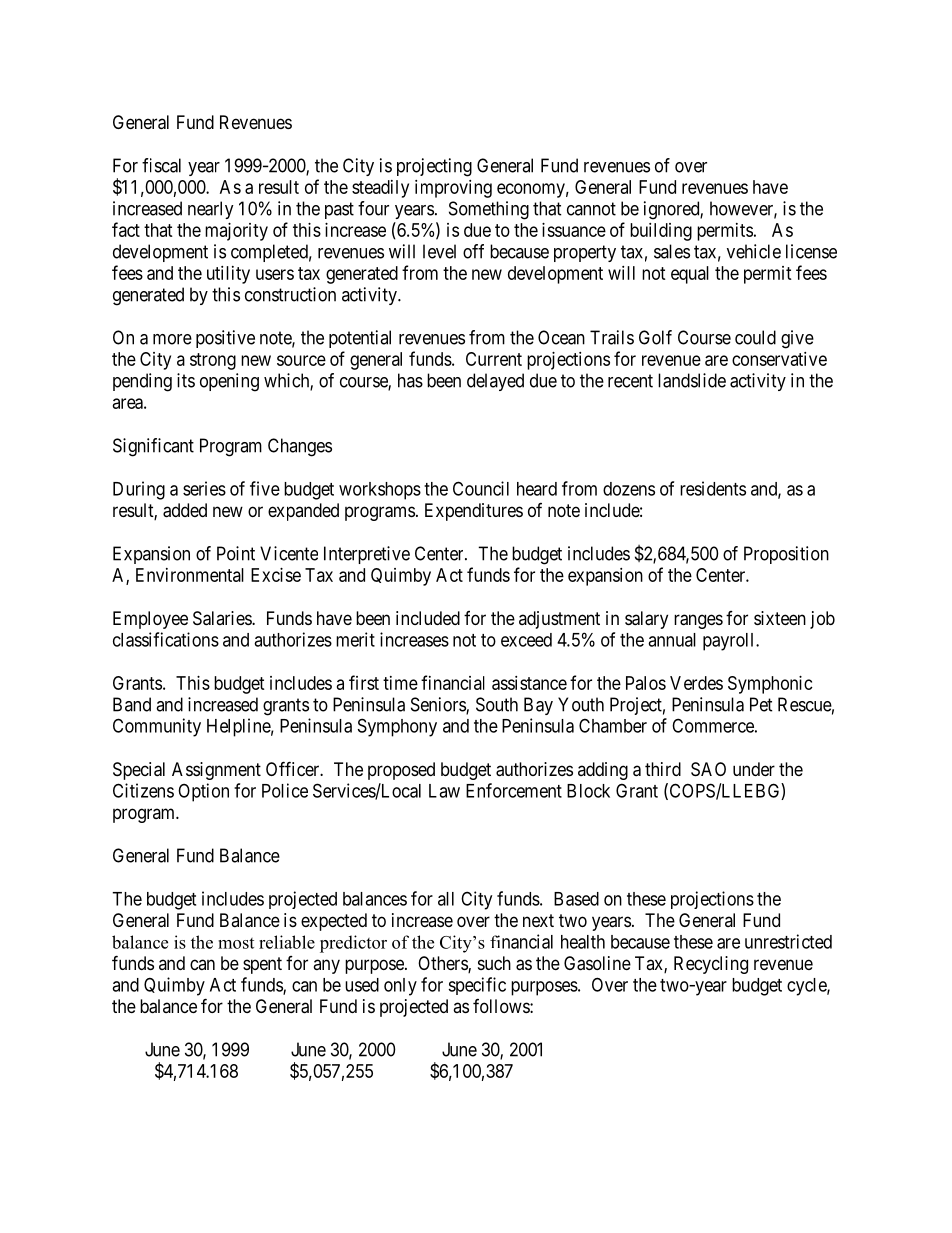 The width and height of the image is (952, 1233). Describe the element at coordinates (236, 943) in the image. I see `most` at that location.
